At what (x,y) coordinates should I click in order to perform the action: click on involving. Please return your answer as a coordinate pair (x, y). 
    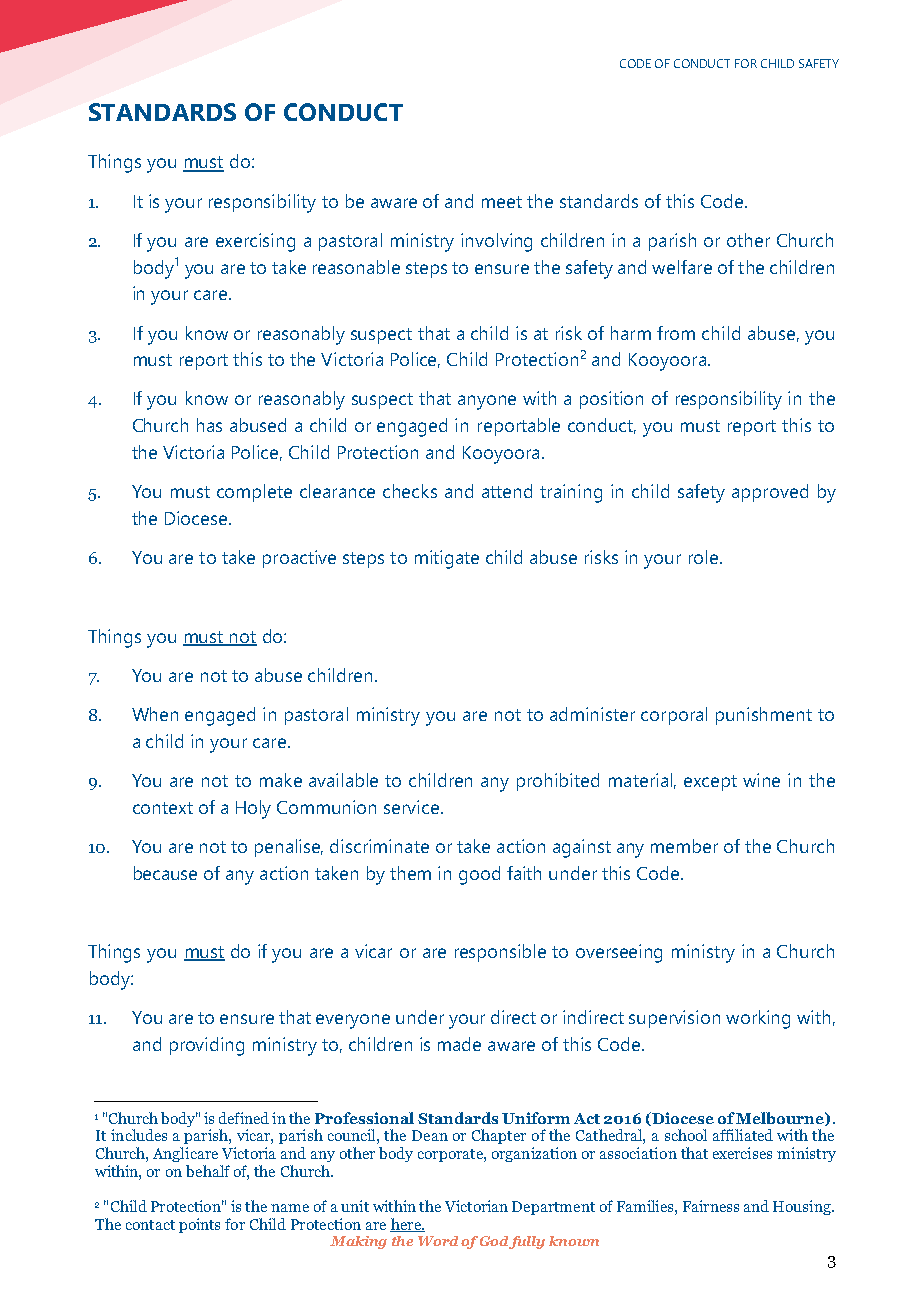
    Looking at the image, I should click on (496, 242).
